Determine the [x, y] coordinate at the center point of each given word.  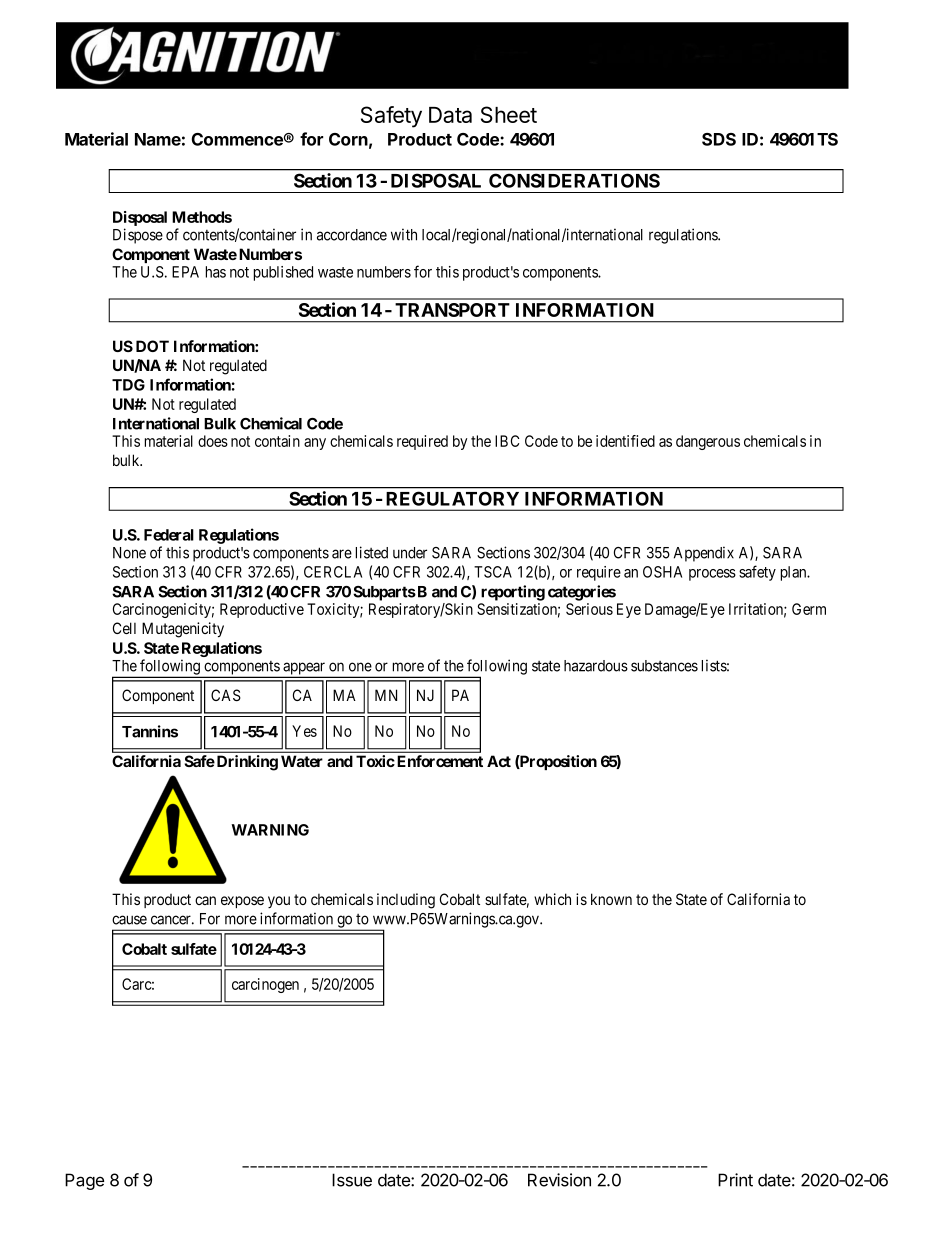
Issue [352, 1180]
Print [735, 1180]
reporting [513, 593]
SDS [719, 139]
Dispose [138, 236]
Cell [124, 628]
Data [450, 115]
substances [664, 666]
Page [84, 1181]
